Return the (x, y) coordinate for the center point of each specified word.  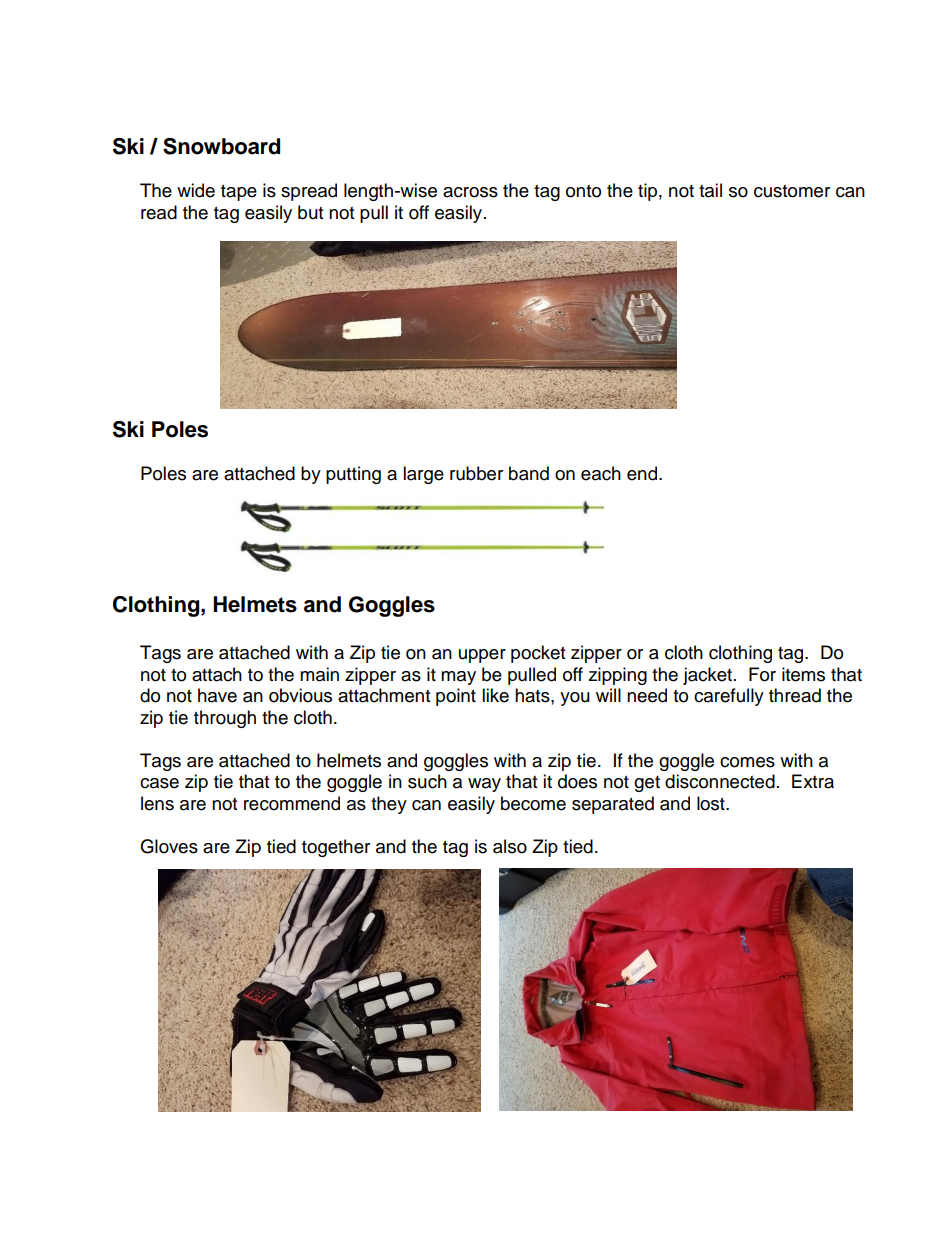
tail (710, 190)
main (319, 674)
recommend (292, 803)
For (762, 674)
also (510, 846)
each (601, 473)
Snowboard (221, 146)
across (470, 192)
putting (353, 475)
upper (482, 656)
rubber (476, 473)
